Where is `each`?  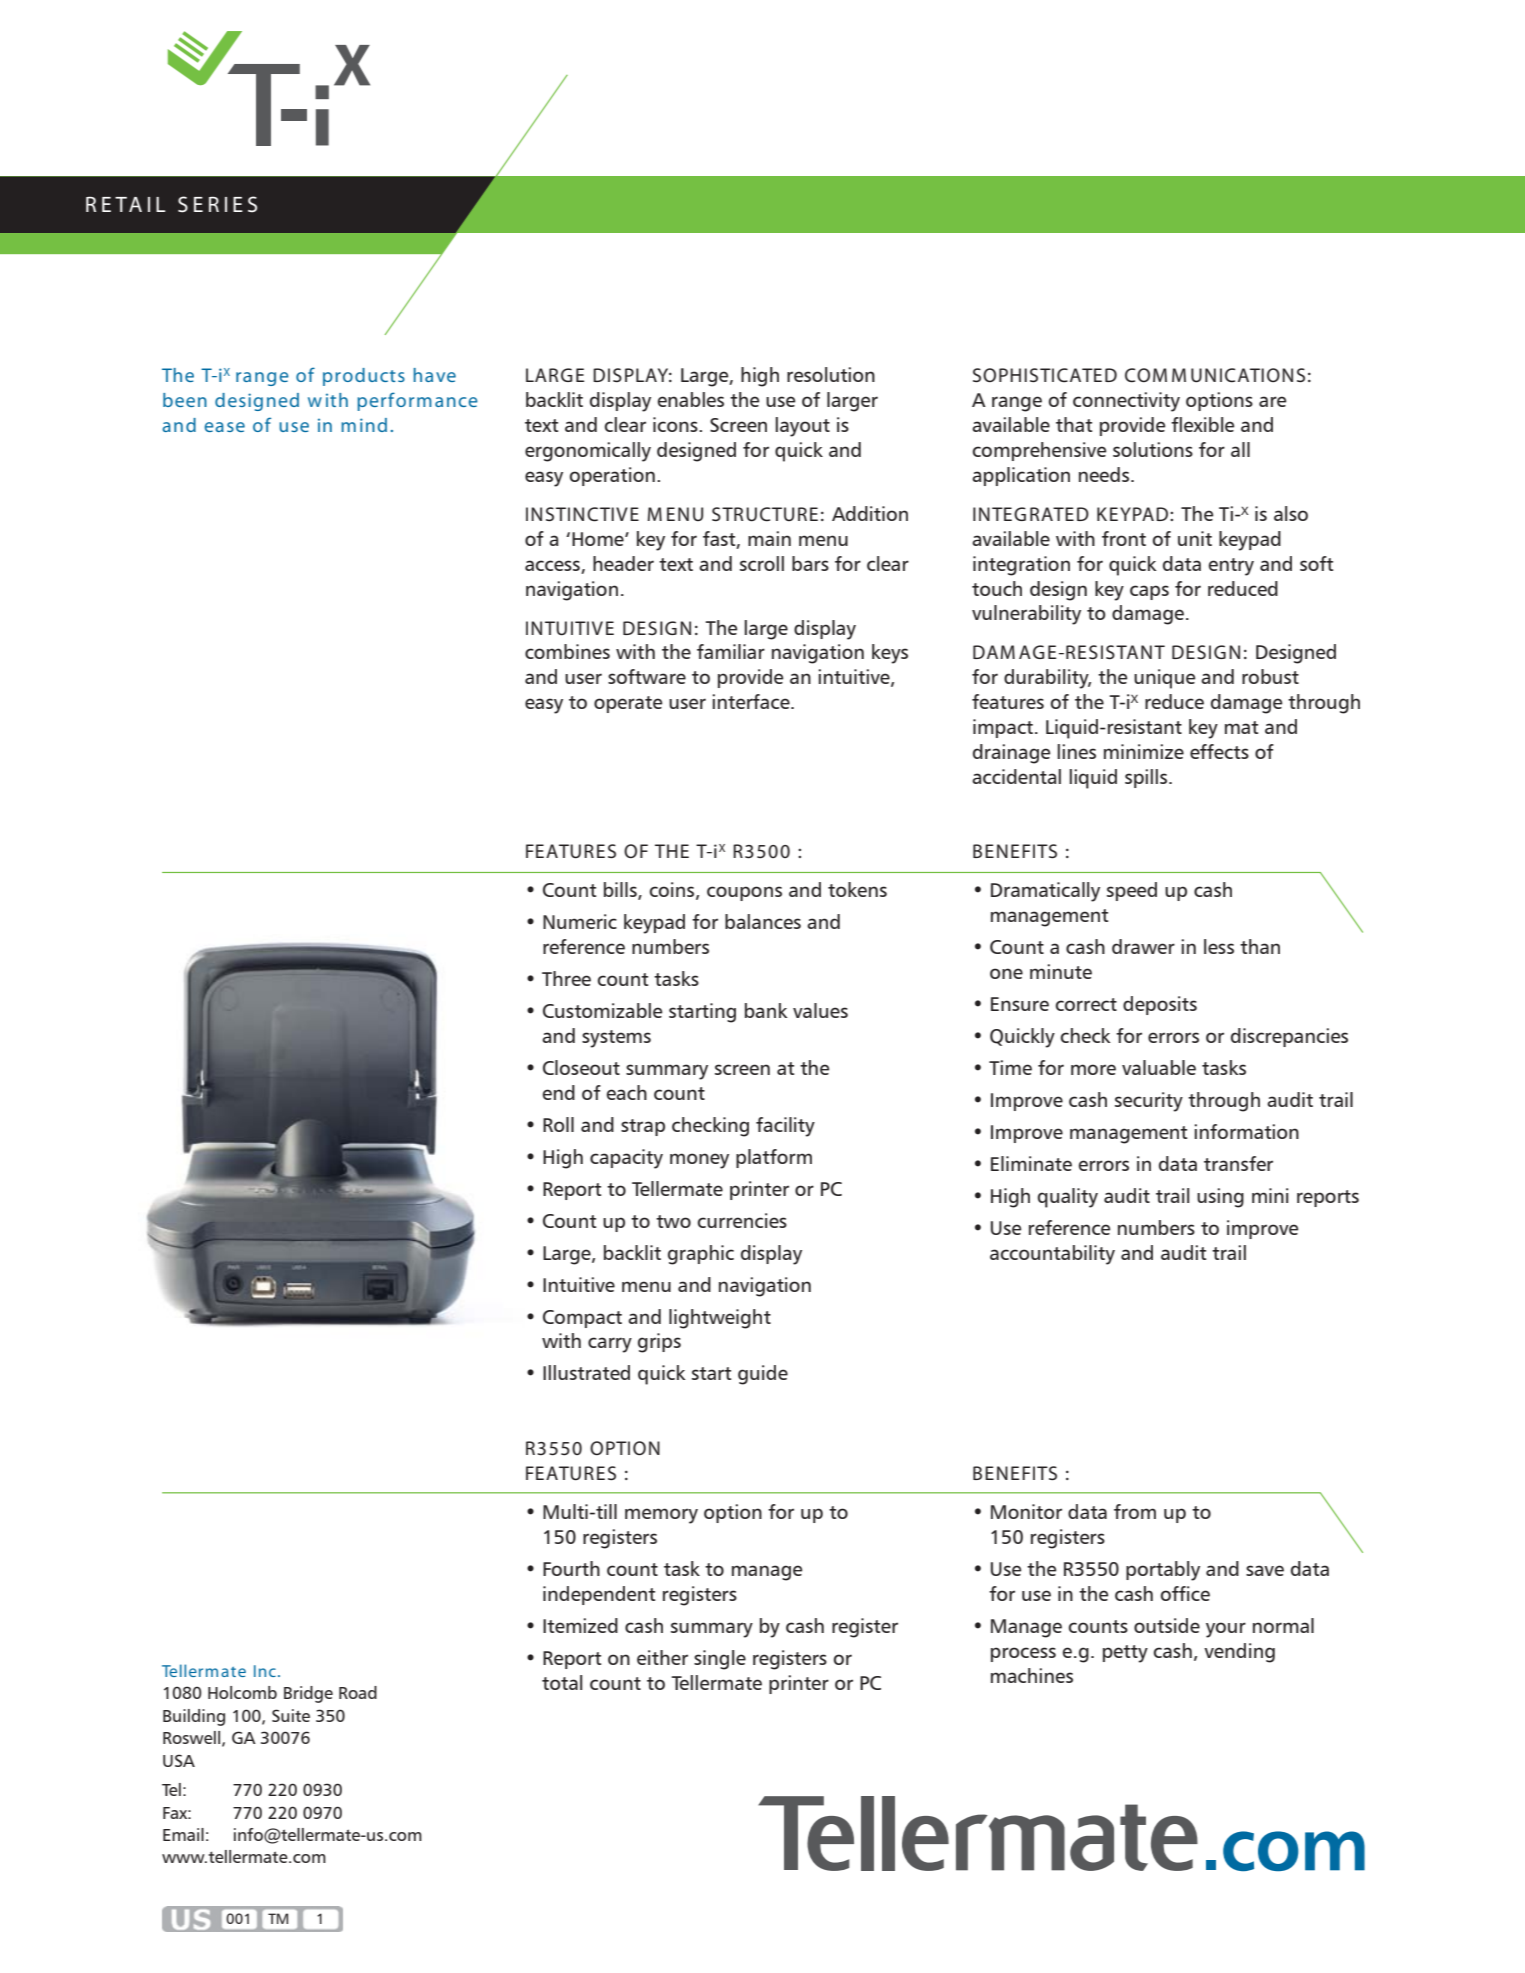
each is located at coordinates (627, 1092).
